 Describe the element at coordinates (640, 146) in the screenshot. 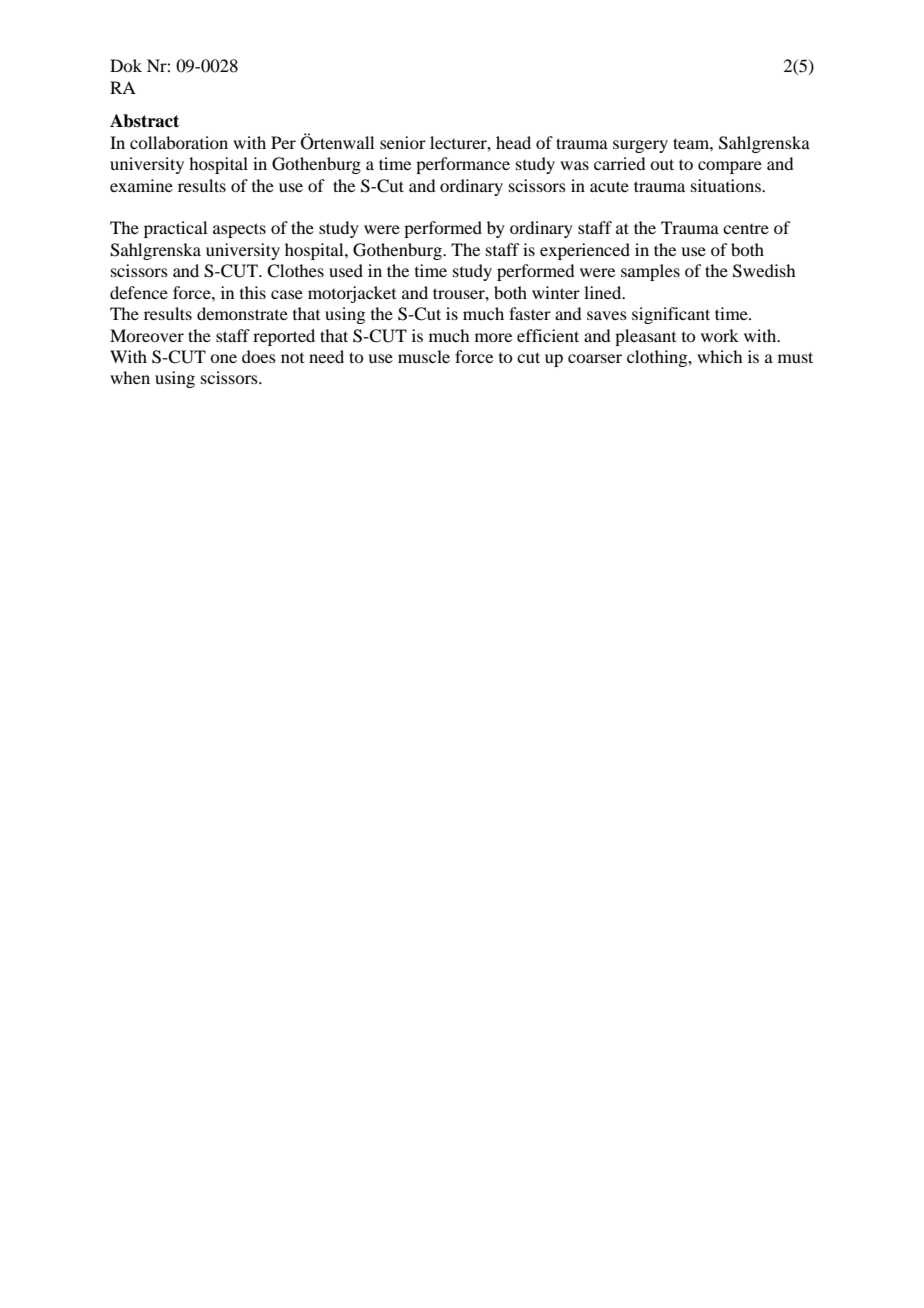

I see `surgery` at that location.
